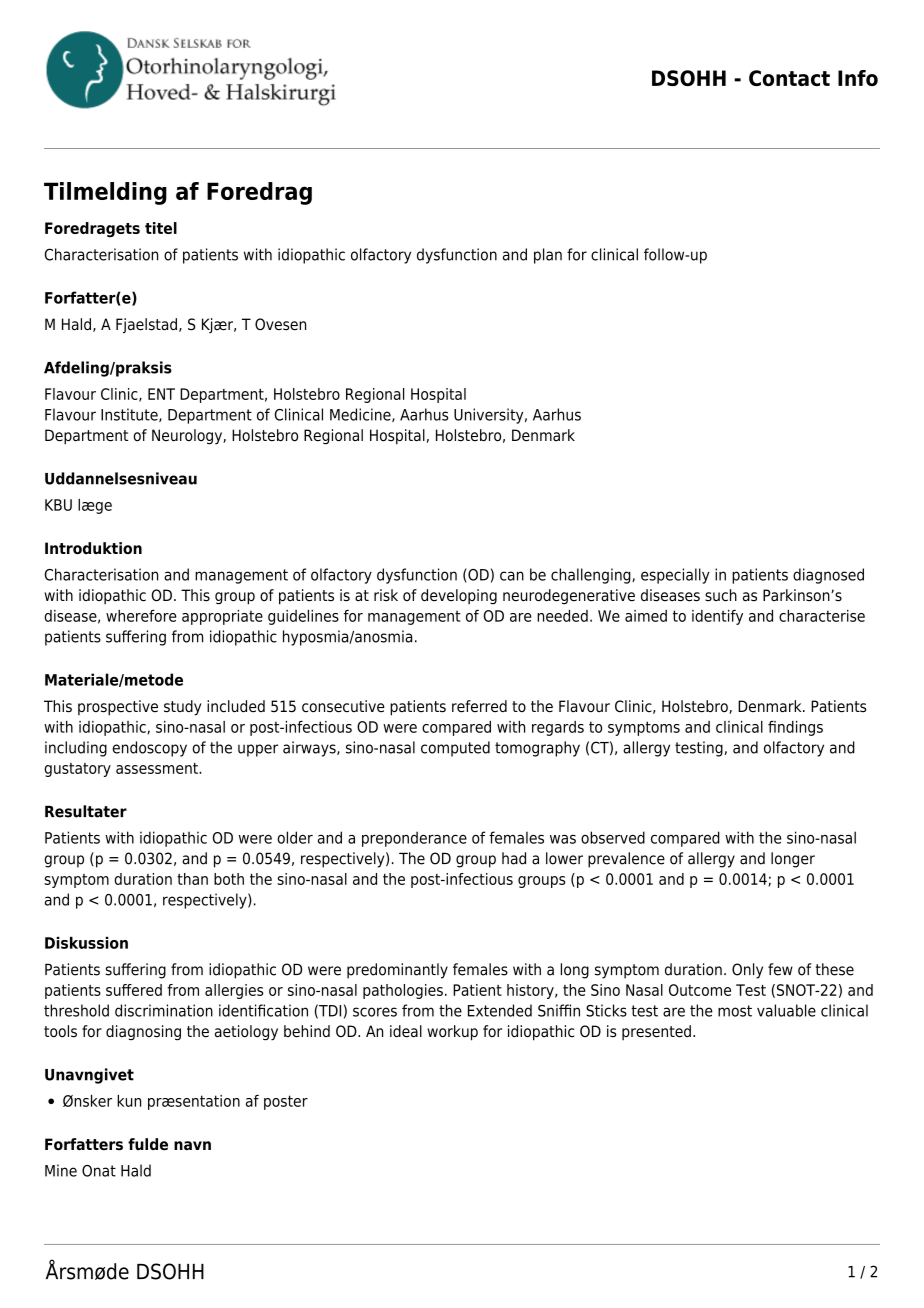  I want to click on Institute, so click(130, 415).
